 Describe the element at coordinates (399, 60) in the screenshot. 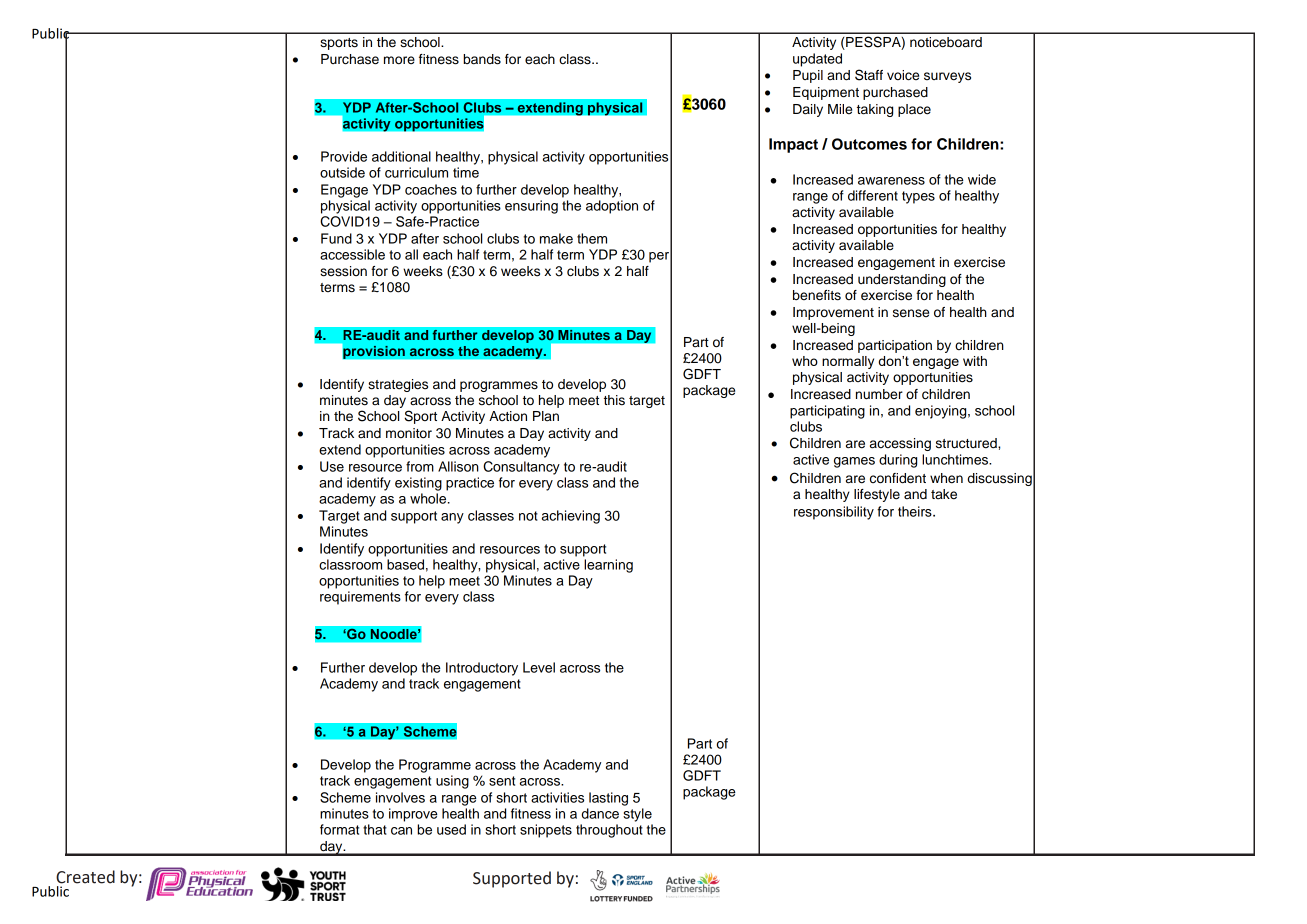

I see `more` at that location.
